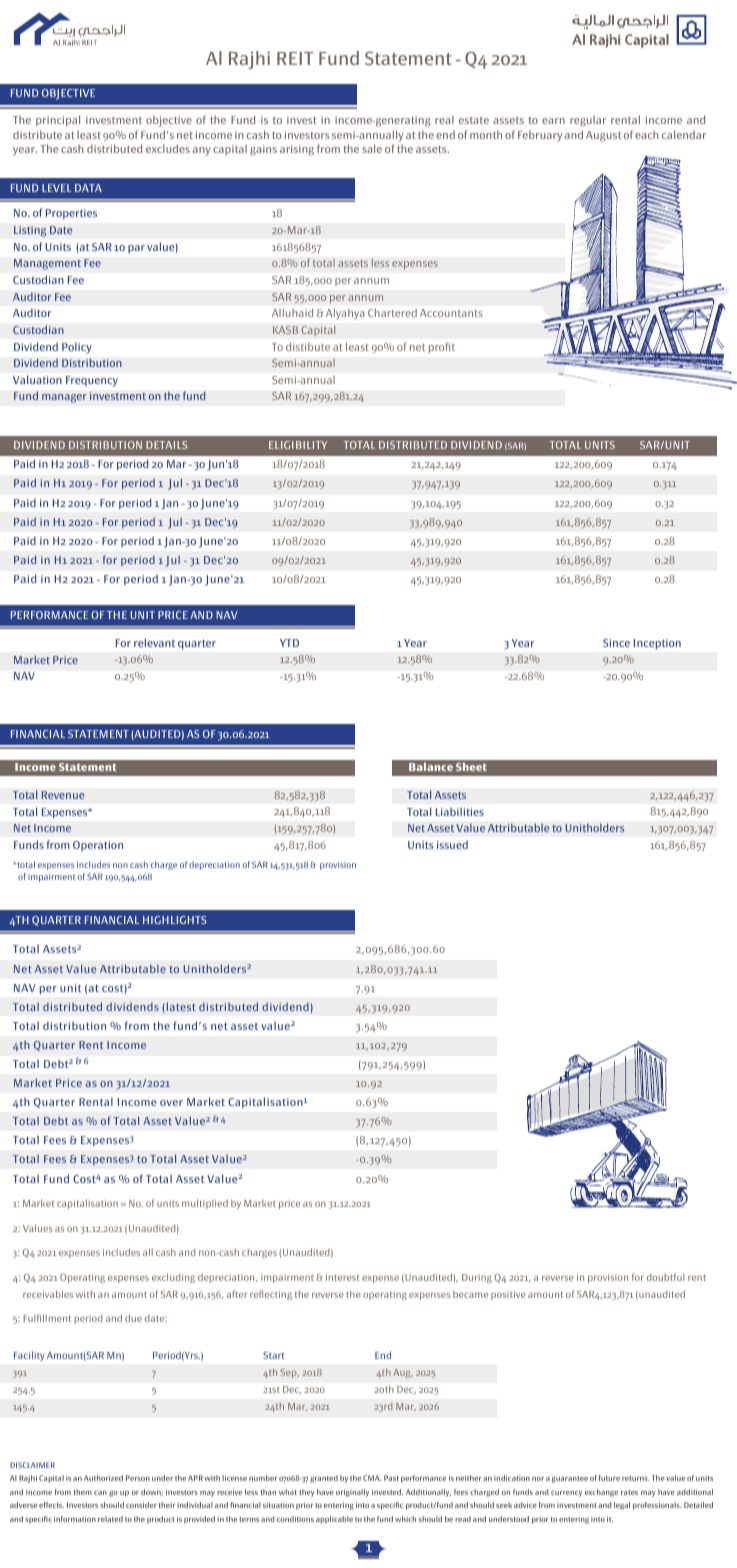 The height and width of the screenshot is (1568, 737). I want to click on YTD, so click(289, 643).
